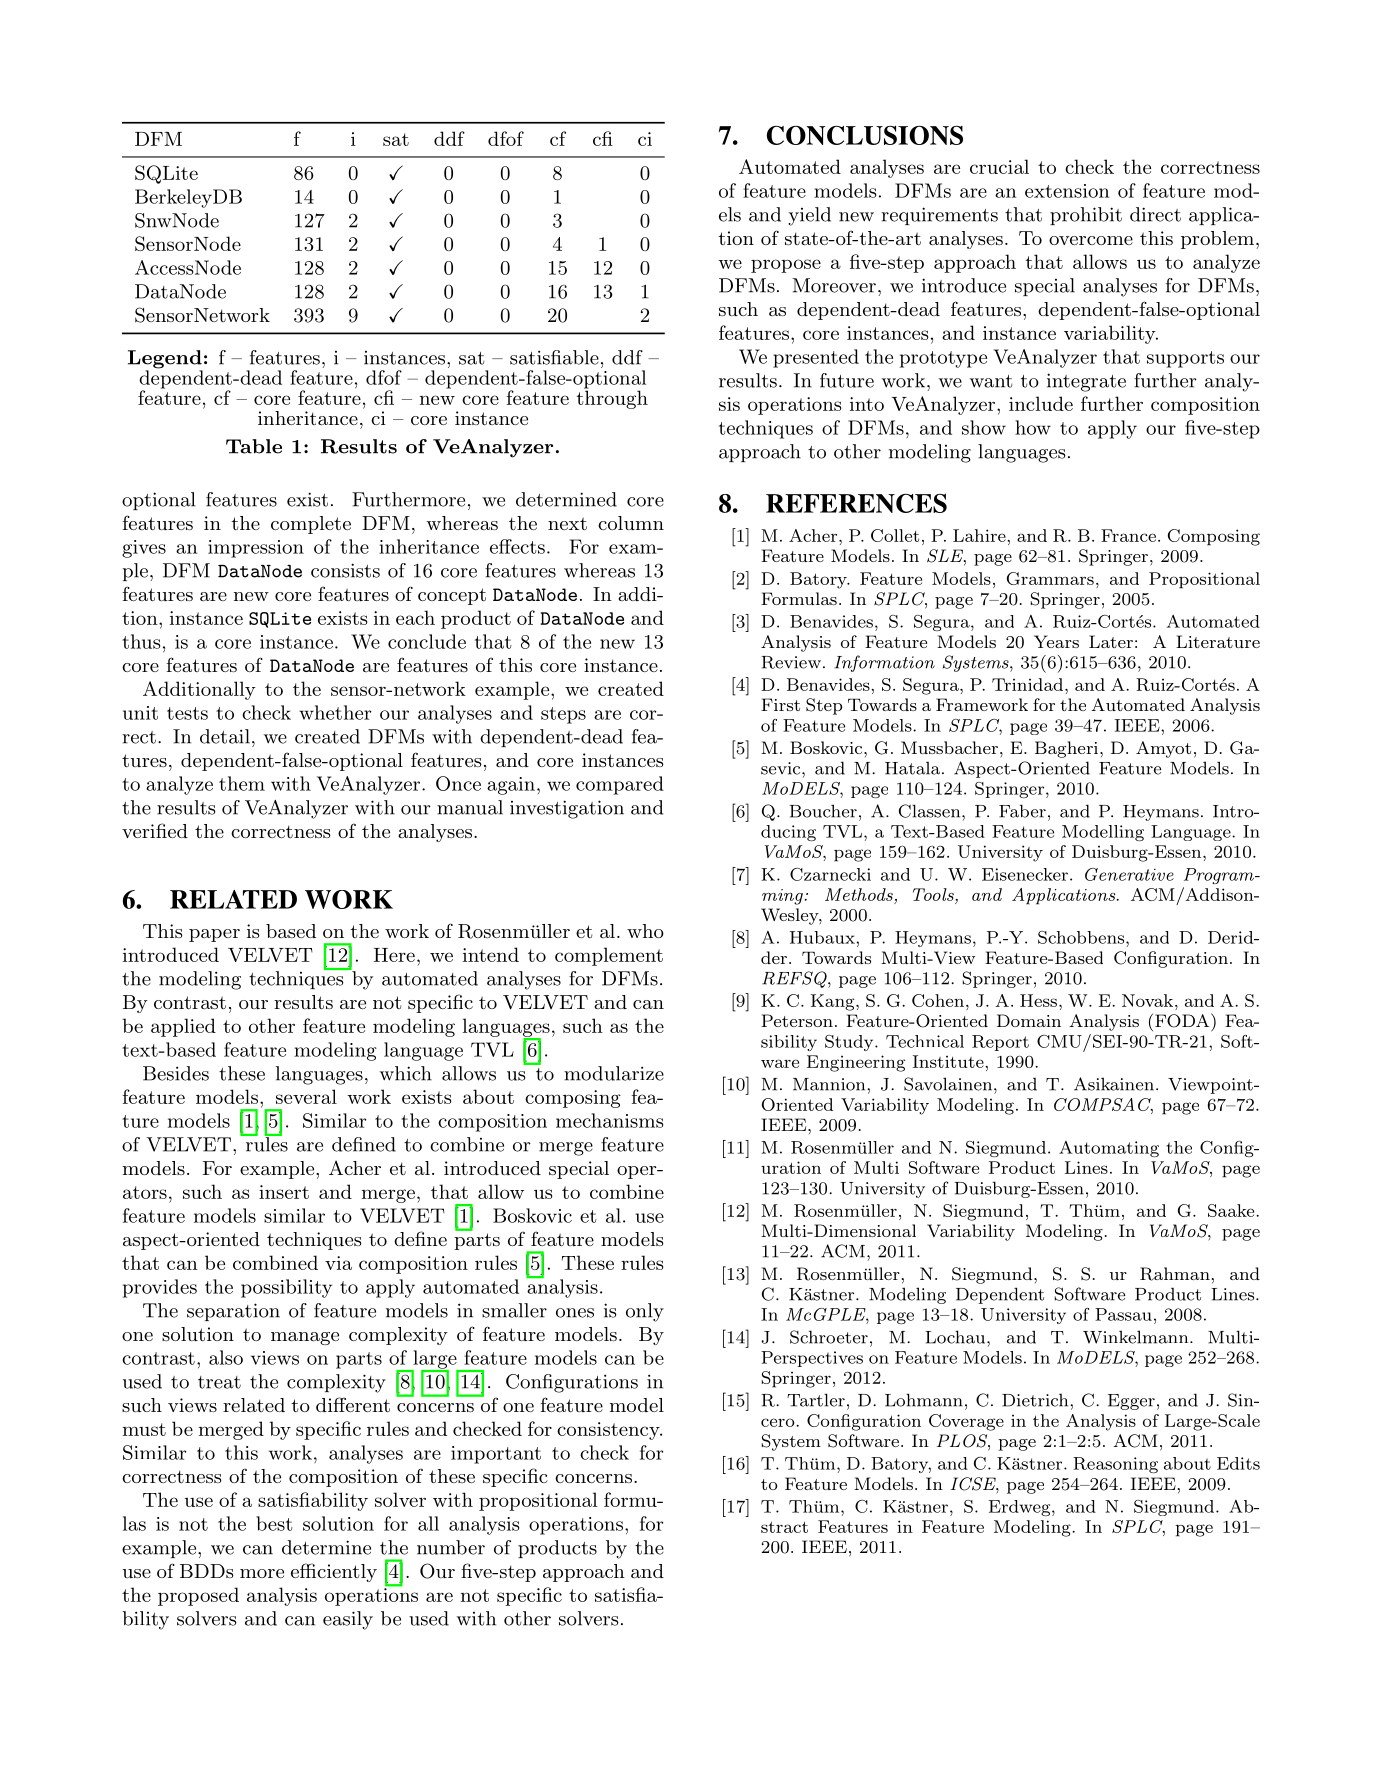 The height and width of the screenshot is (1792, 1388). Describe the element at coordinates (1129, 874) in the screenshot. I see `Generative` at that location.
